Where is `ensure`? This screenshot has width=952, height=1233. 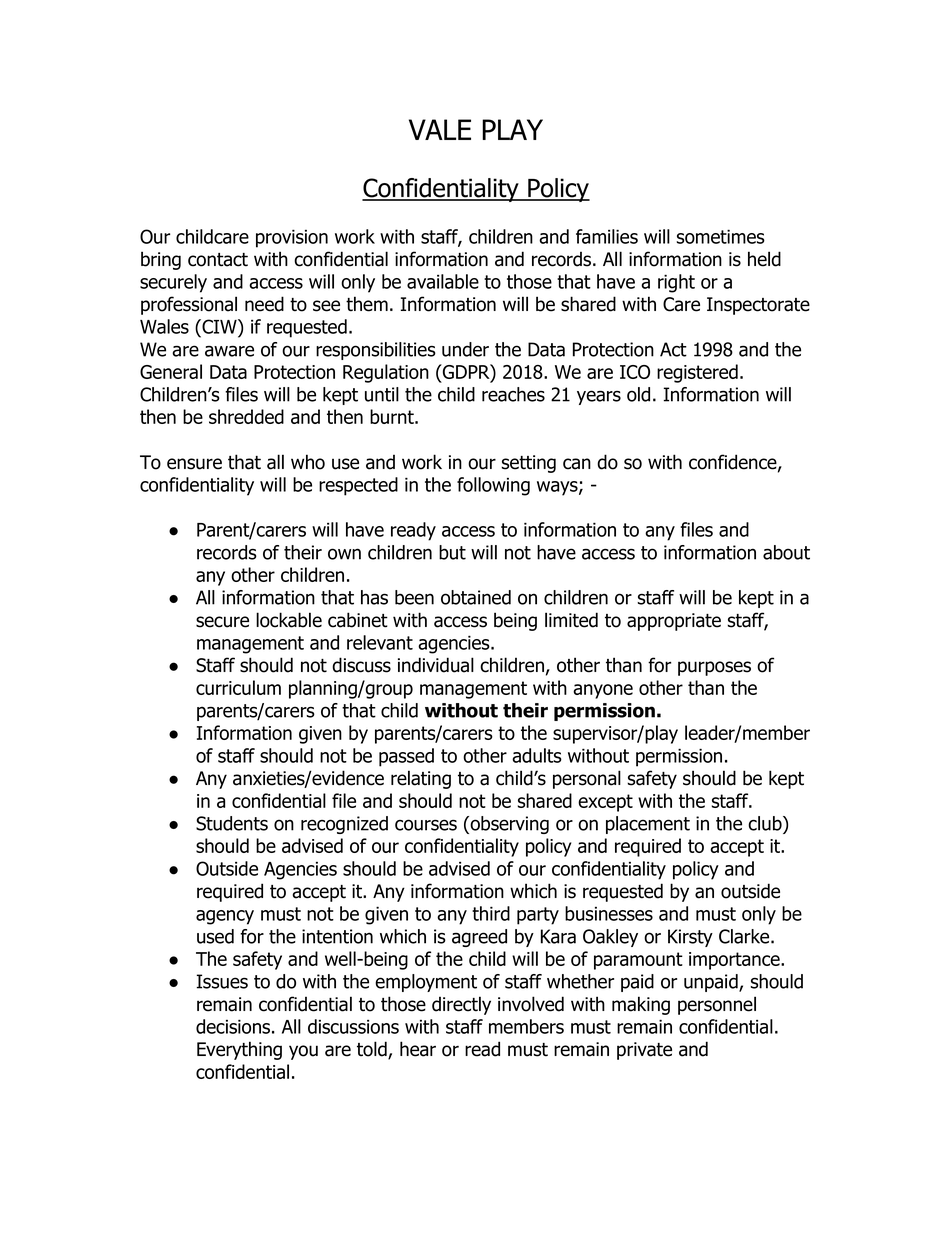 ensure is located at coordinates (194, 464).
